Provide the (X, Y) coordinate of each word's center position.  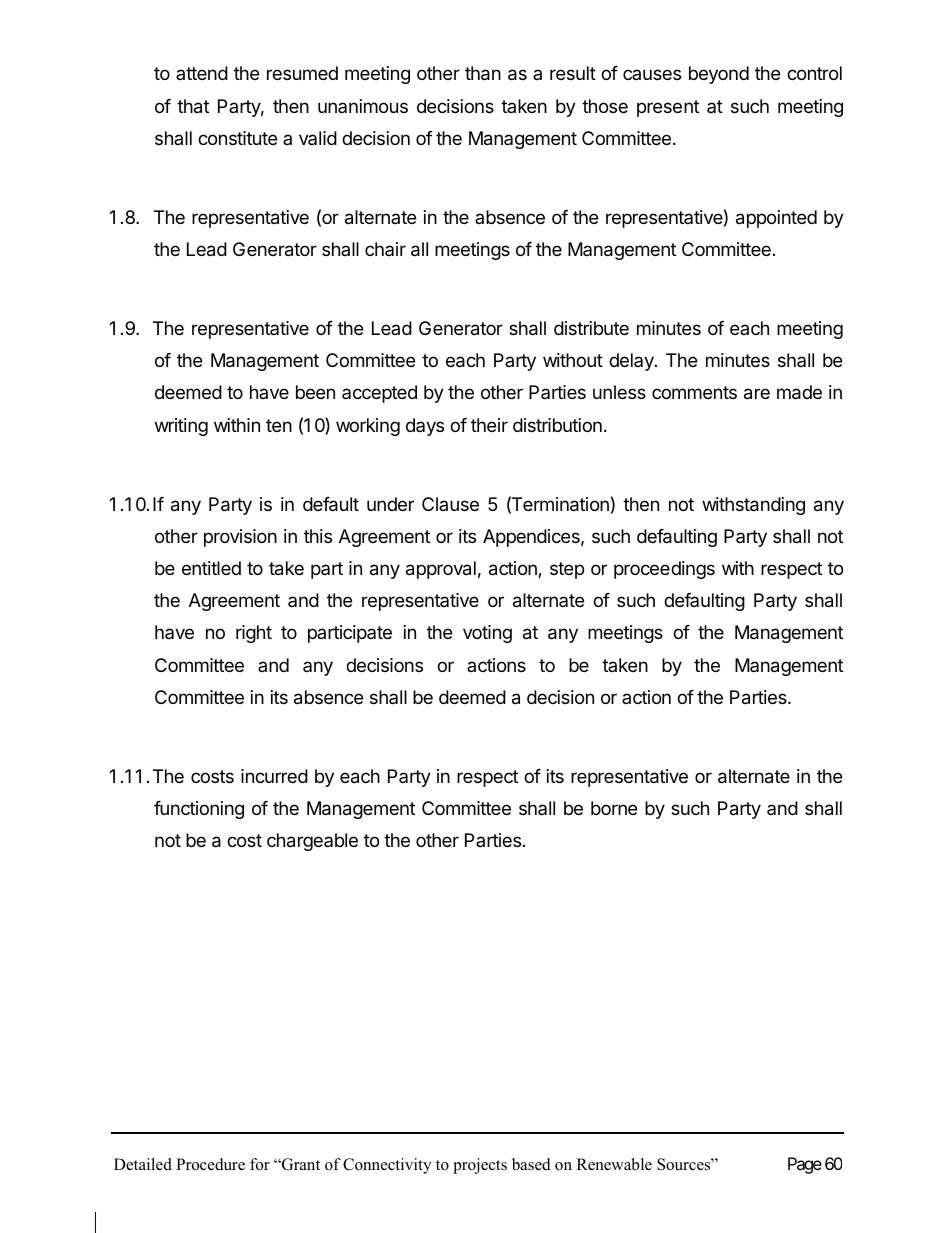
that (193, 106)
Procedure (210, 1164)
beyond (719, 75)
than (483, 73)
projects (480, 1166)
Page (805, 1165)
